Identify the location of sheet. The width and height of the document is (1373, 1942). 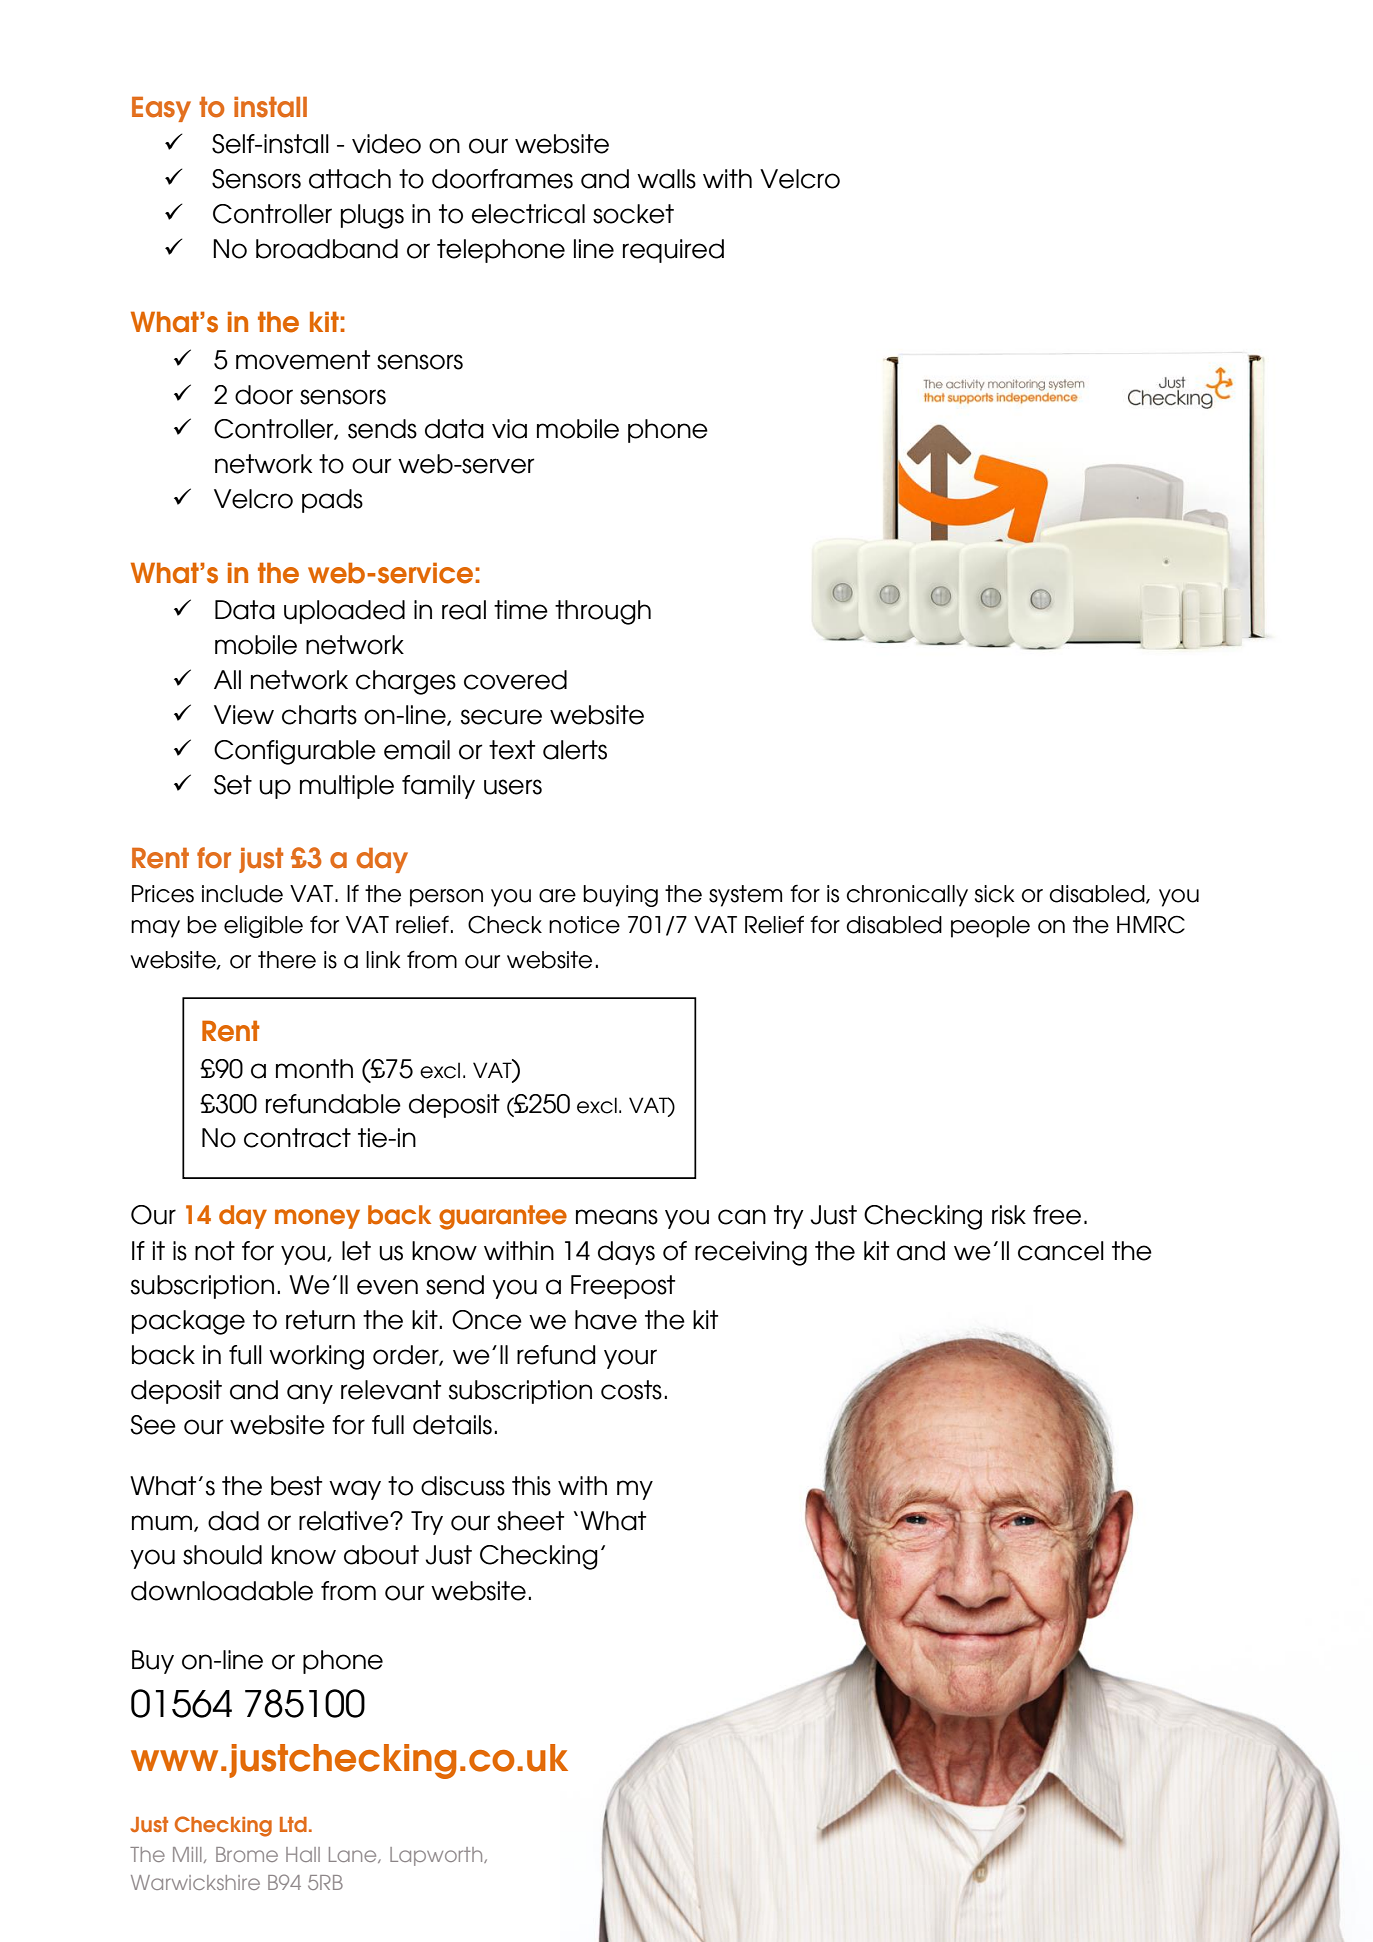
(530, 1521).
